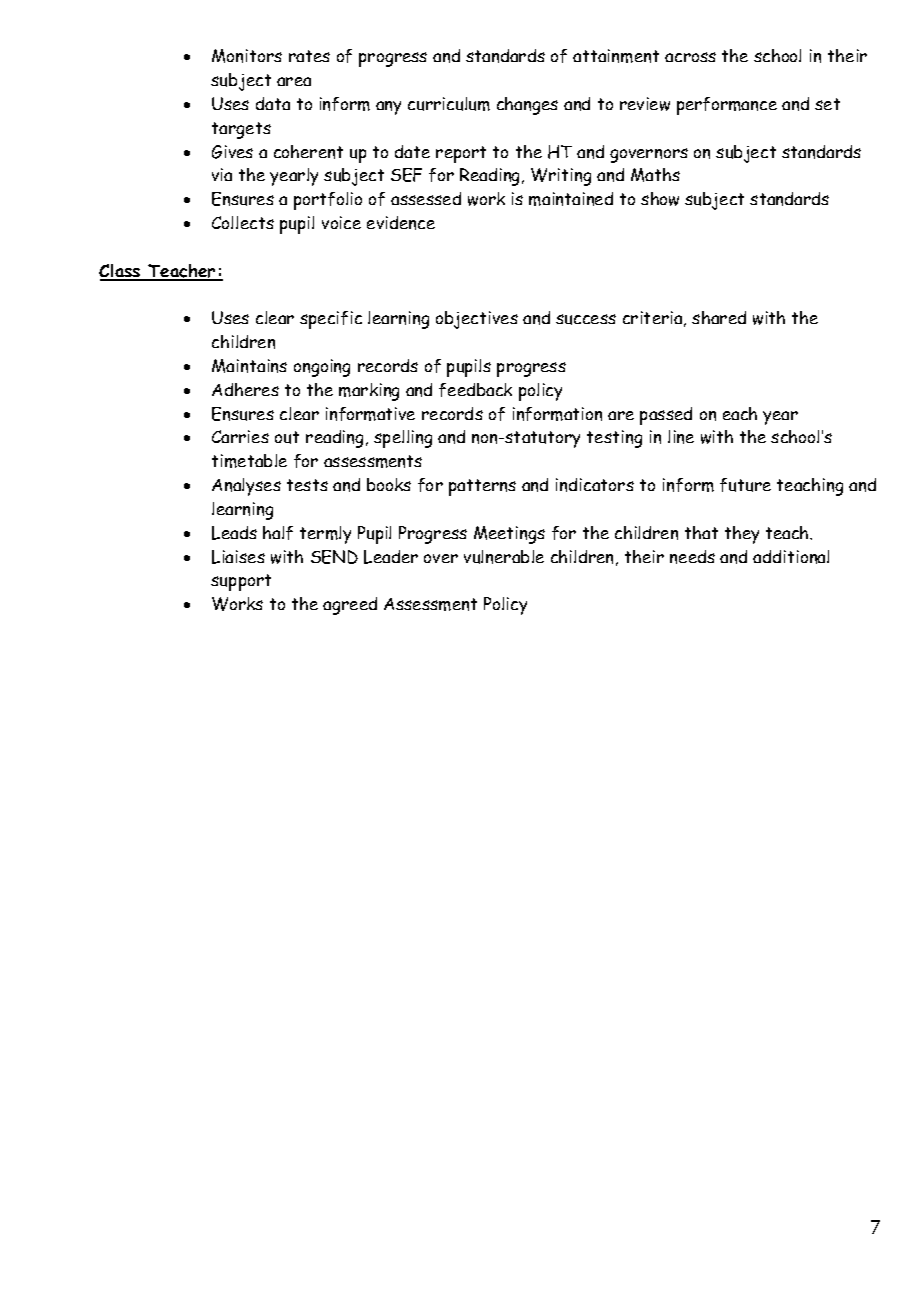 The width and height of the screenshot is (924, 1308). Describe the element at coordinates (243, 222) in the screenshot. I see `Collects` at that location.
